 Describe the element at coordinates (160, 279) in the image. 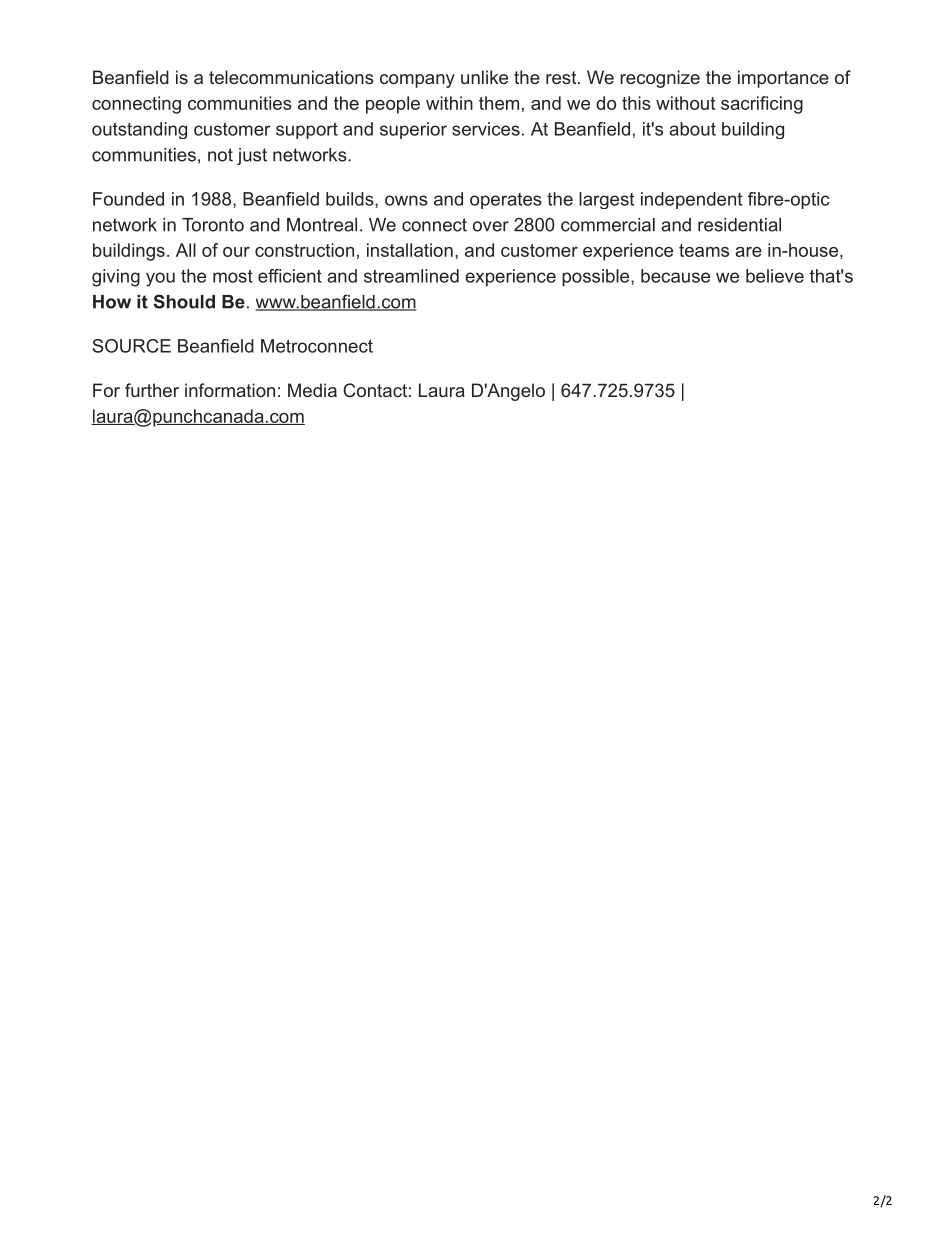

I see `you` at that location.
